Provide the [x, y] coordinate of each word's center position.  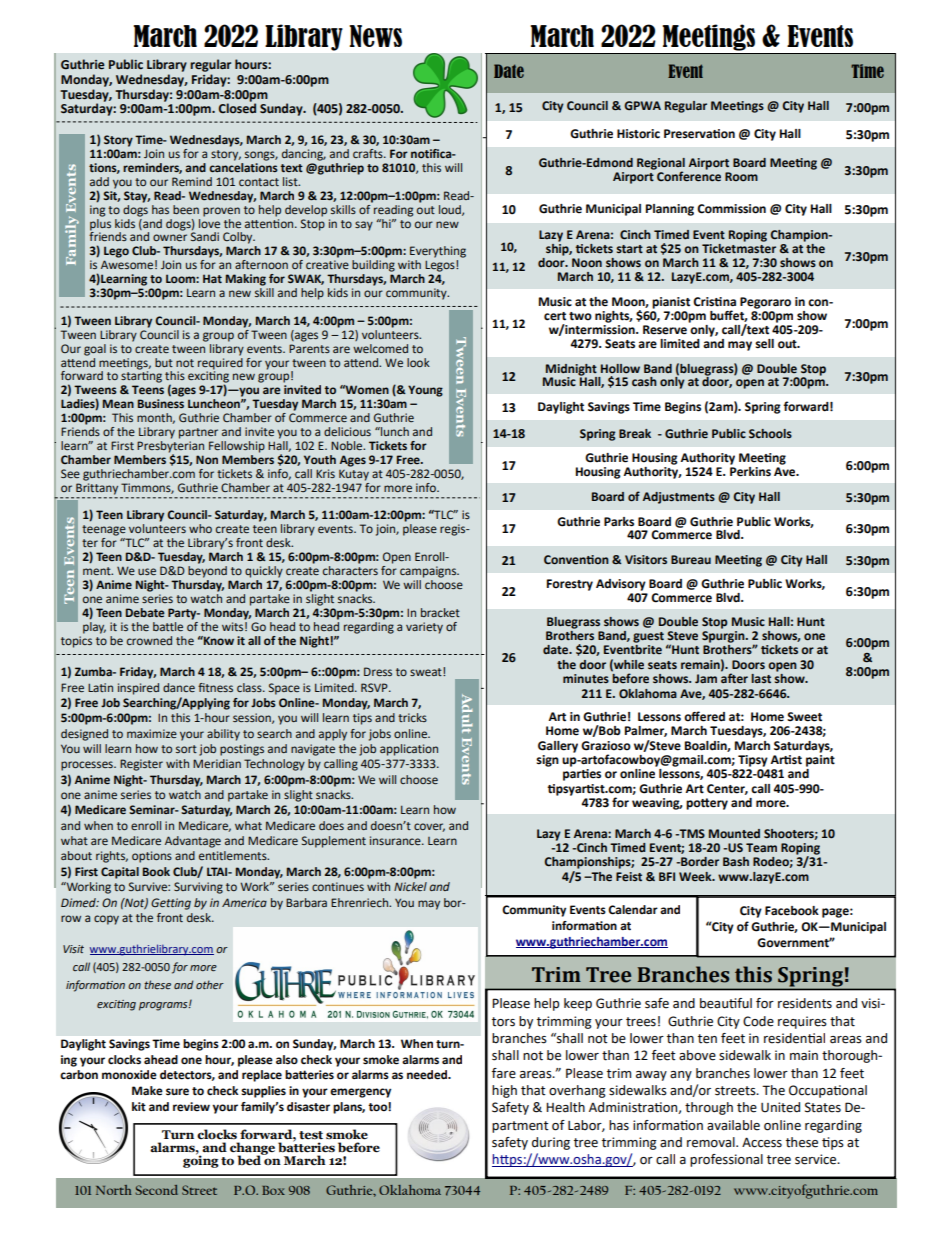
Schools [770, 433]
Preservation [699, 134]
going [201, 1160]
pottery [707, 804]
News [375, 36]
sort [186, 749]
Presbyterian [170, 446]
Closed [237, 107]
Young [425, 391]
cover [429, 827]
